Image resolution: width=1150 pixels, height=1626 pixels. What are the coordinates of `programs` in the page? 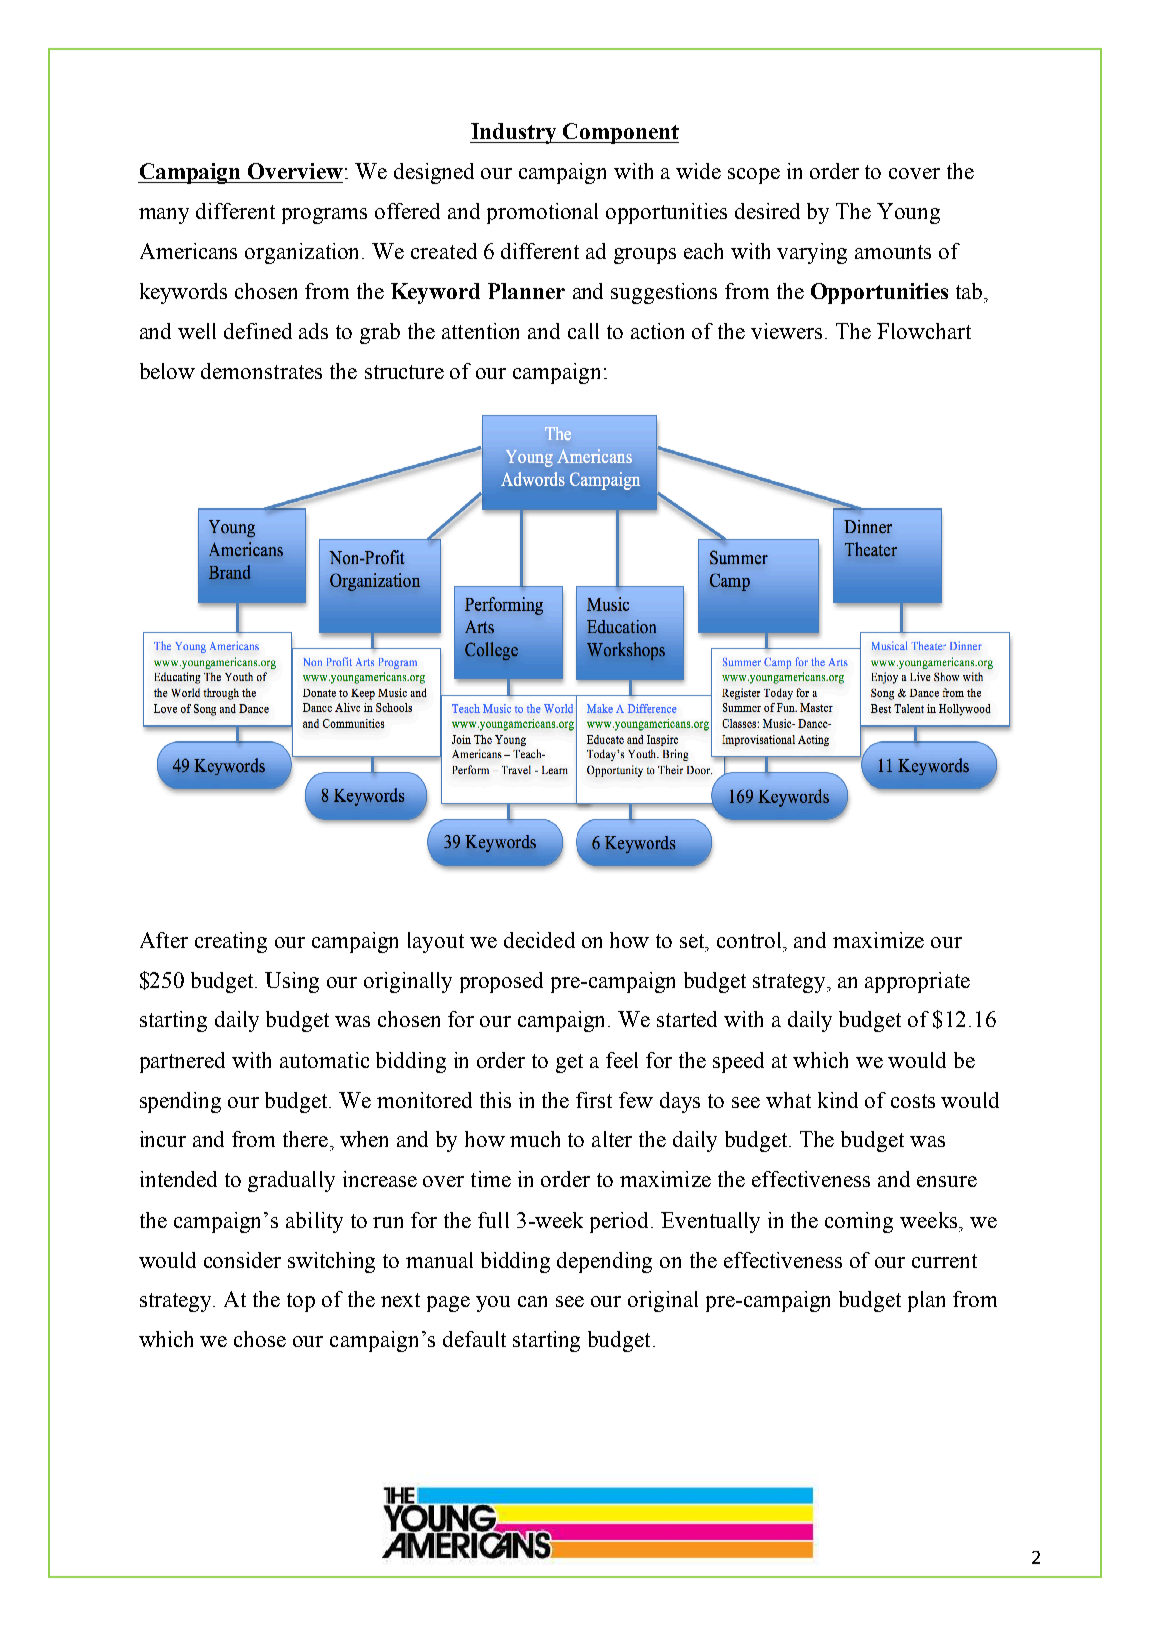 It's located at (324, 216).
